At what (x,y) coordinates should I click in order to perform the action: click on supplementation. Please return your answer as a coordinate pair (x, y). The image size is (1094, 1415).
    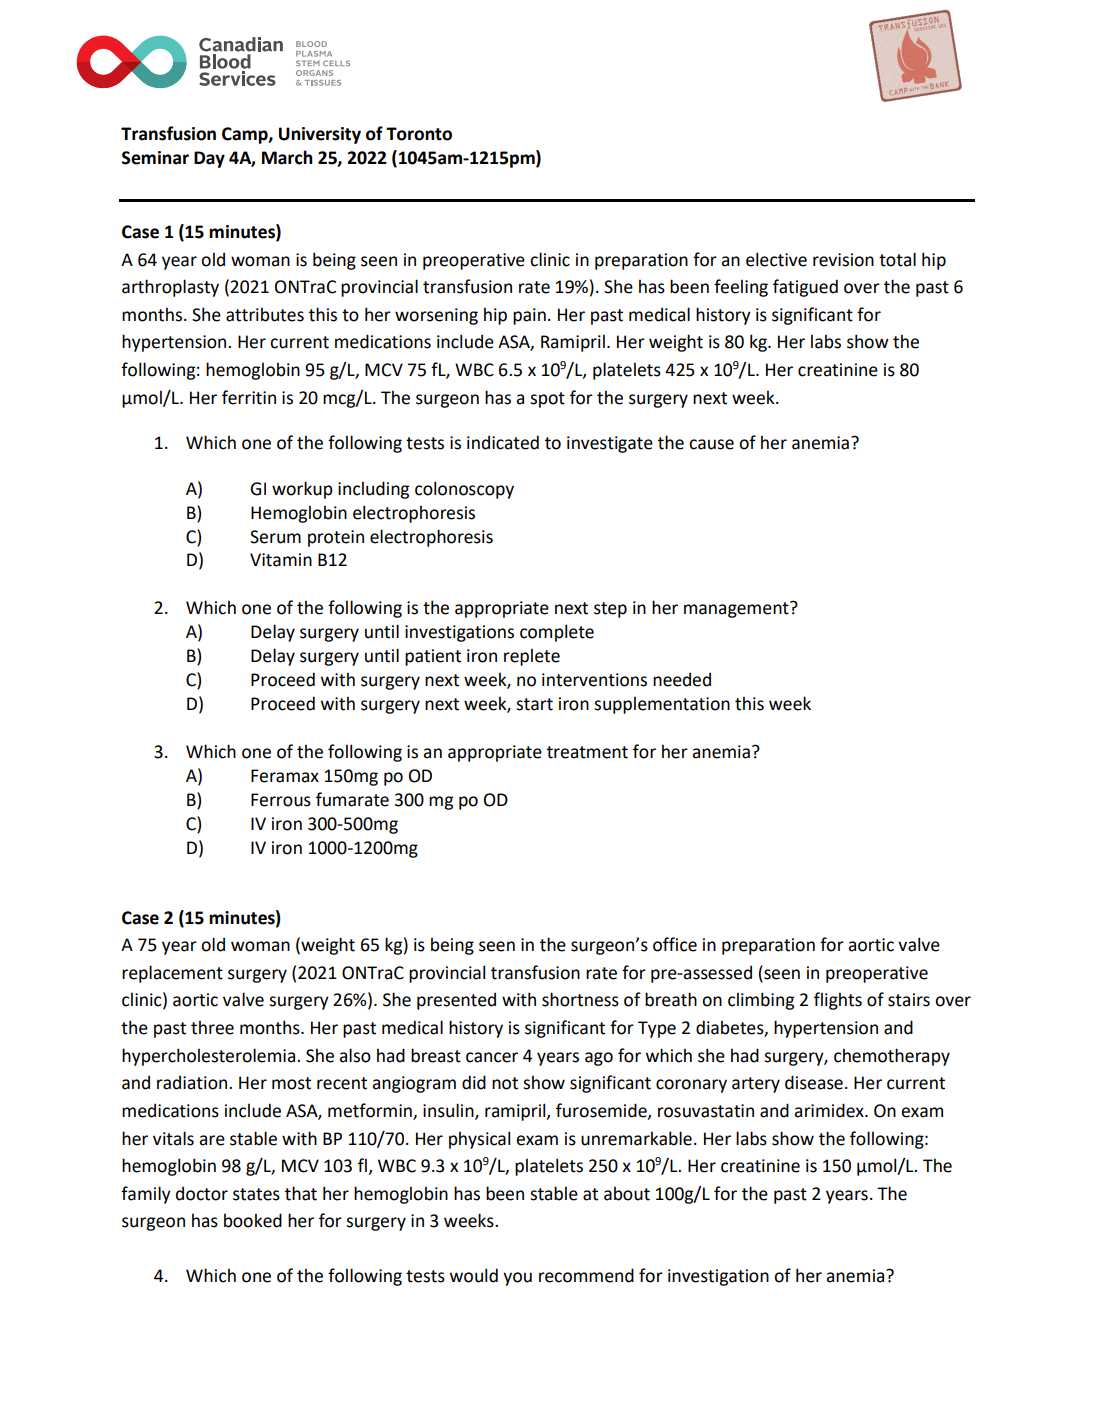
    Looking at the image, I should click on (662, 705).
